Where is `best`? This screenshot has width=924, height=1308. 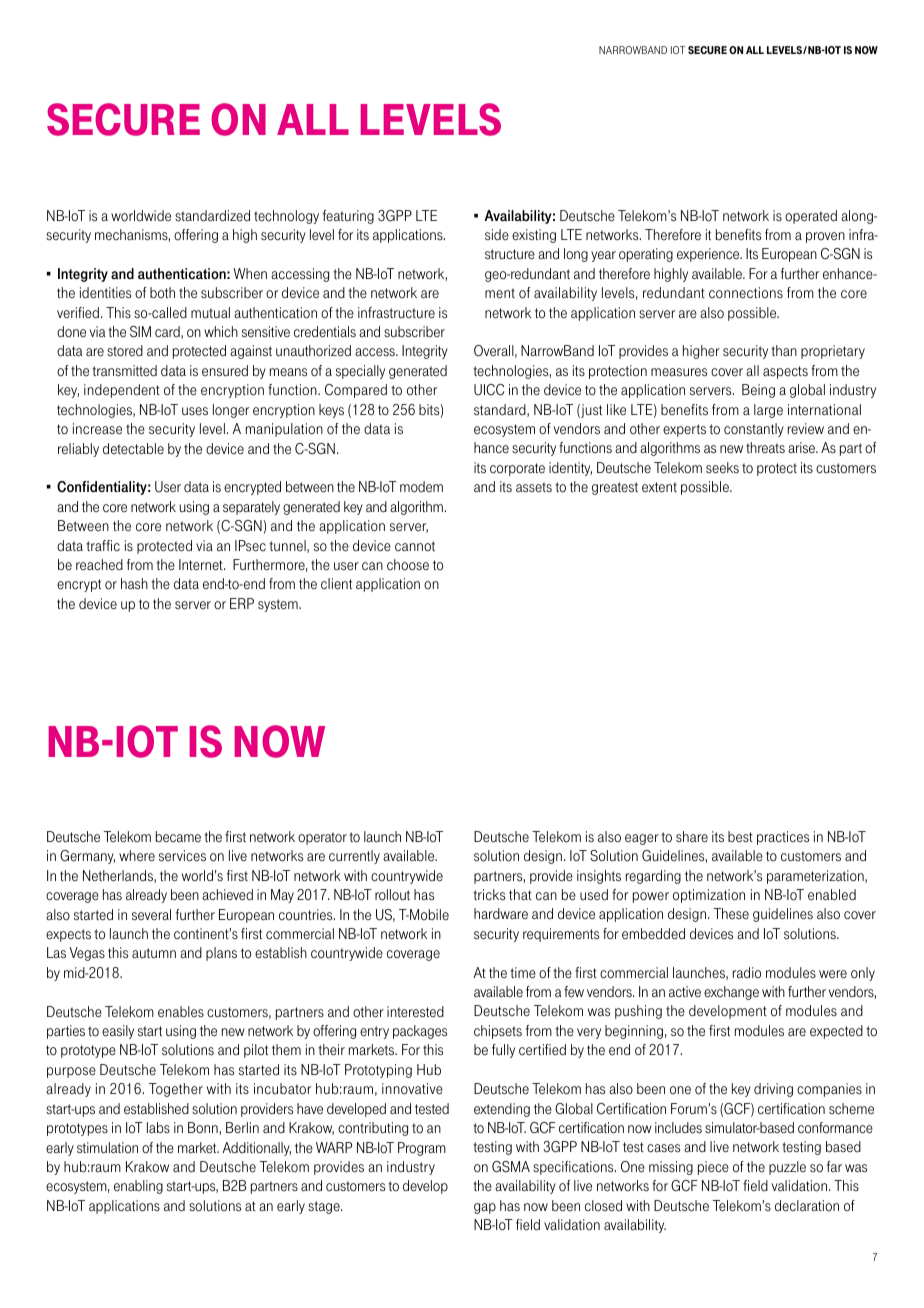
best is located at coordinates (740, 837).
